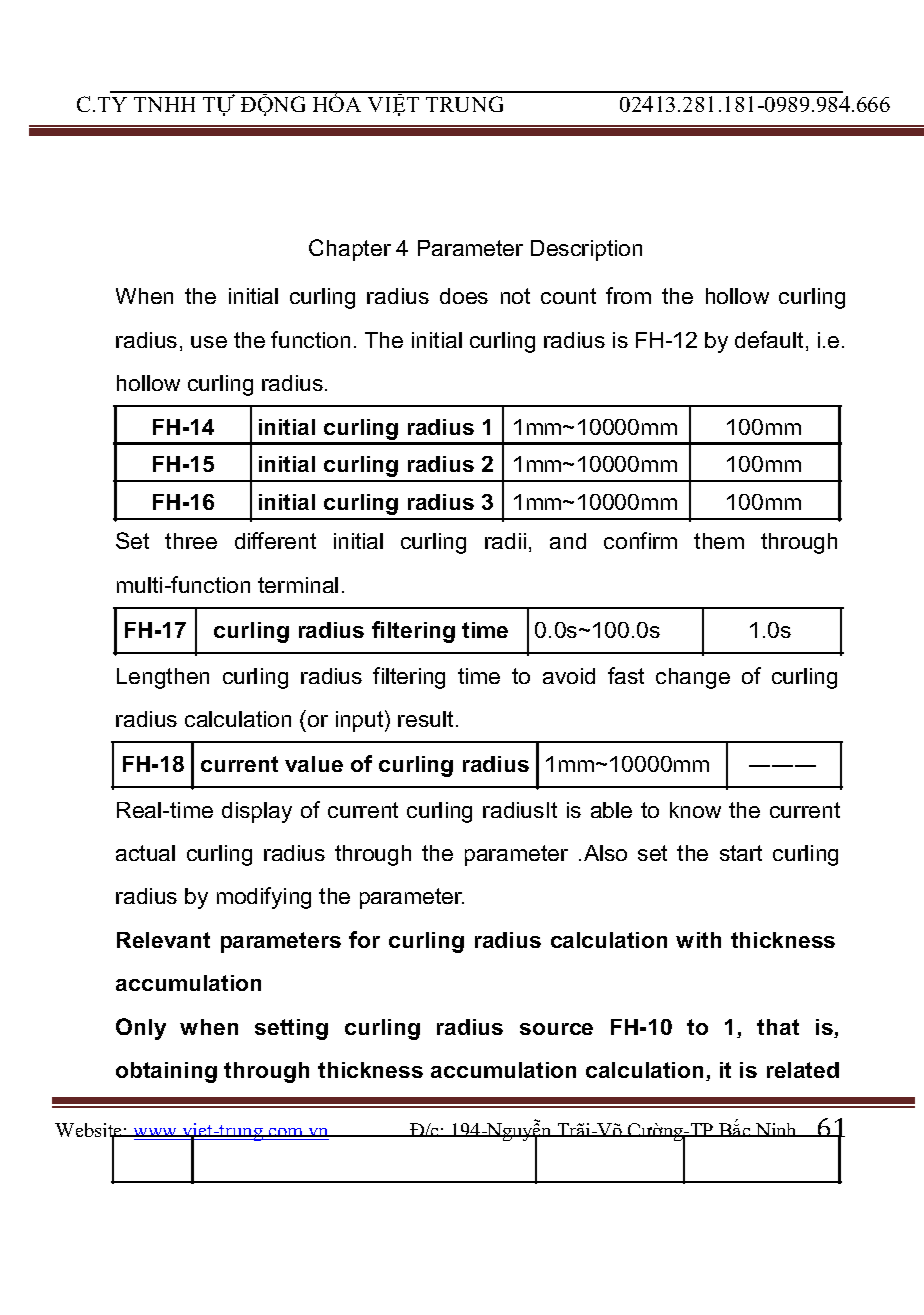 The width and height of the image is (924, 1315). What do you see at coordinates (166, 1072) in the image?
I see `obtaining` at bounding box center [166, 1072].
